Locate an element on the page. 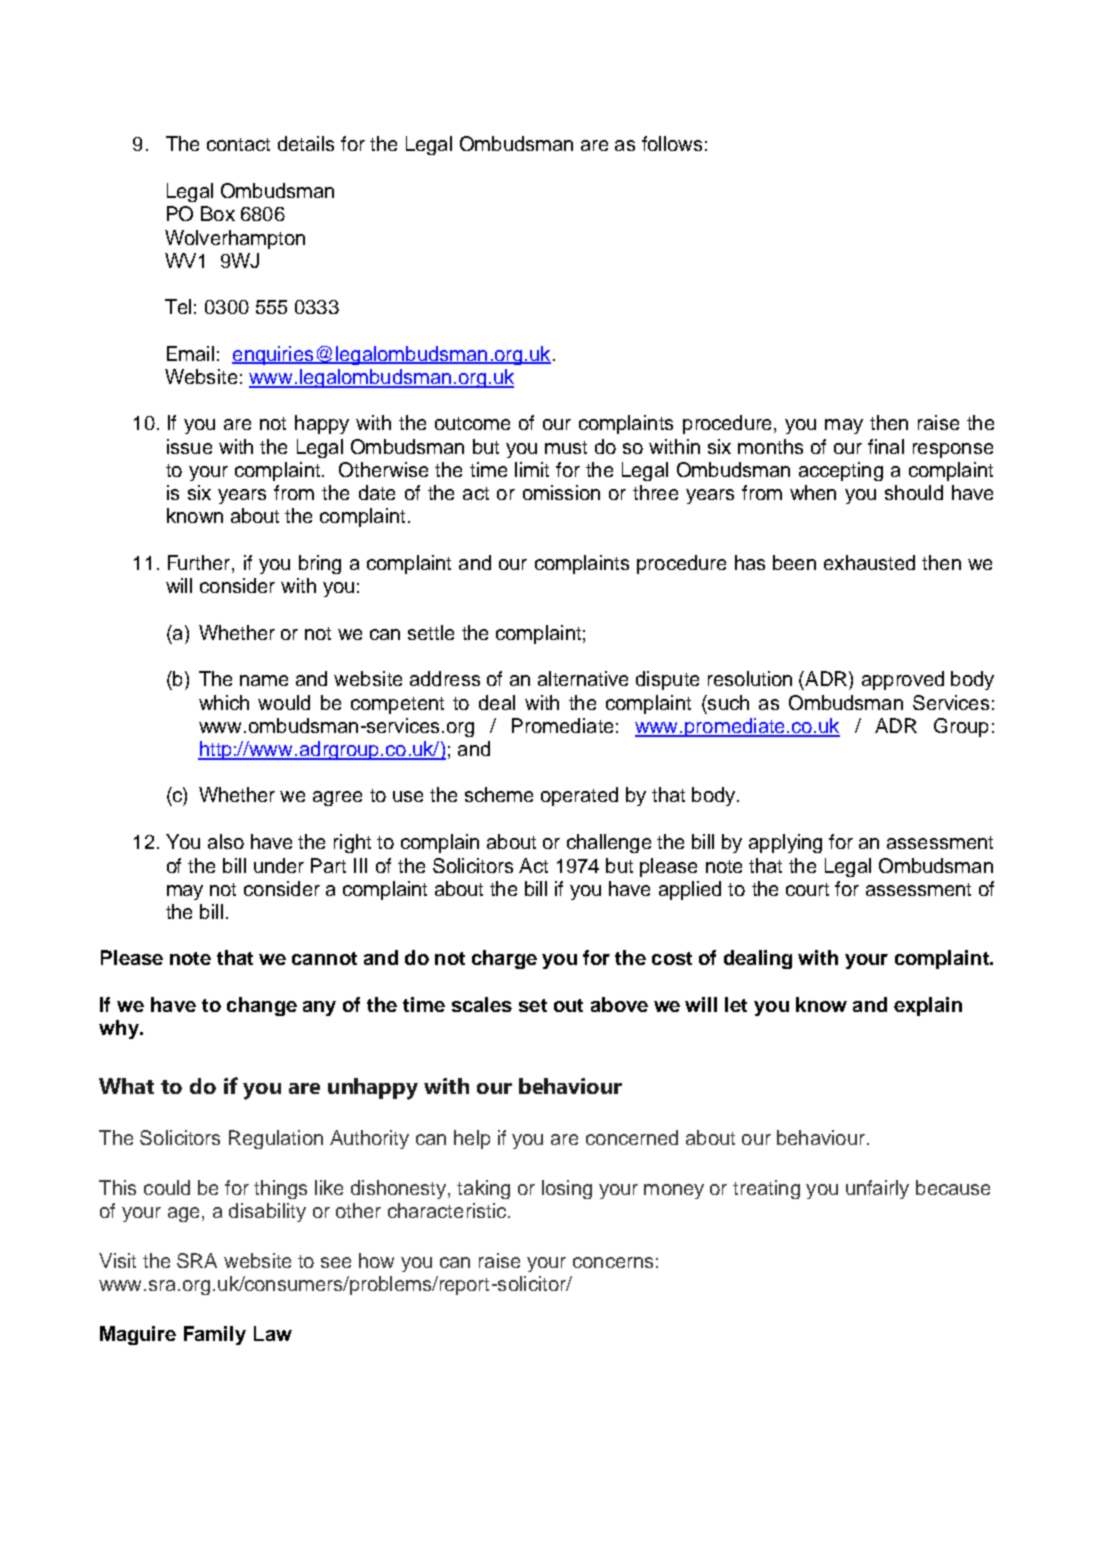 The width and height of the image is (1094, 1548). concerns is located at coordinates (613, 1262).
